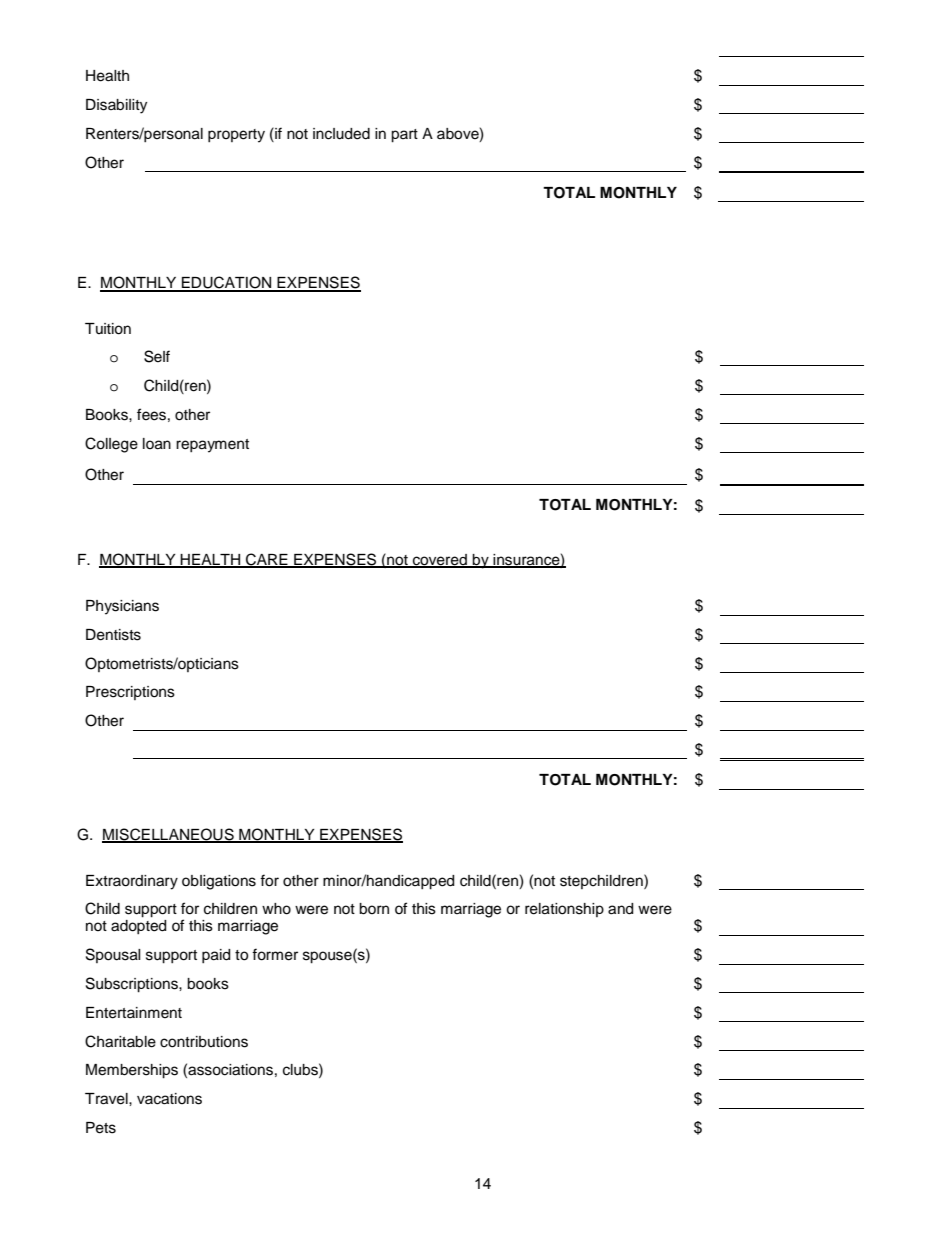  What do you see at coordinates (116, 106) in the screenshot?
I see `Disability` at bounding box center [116, 106].
